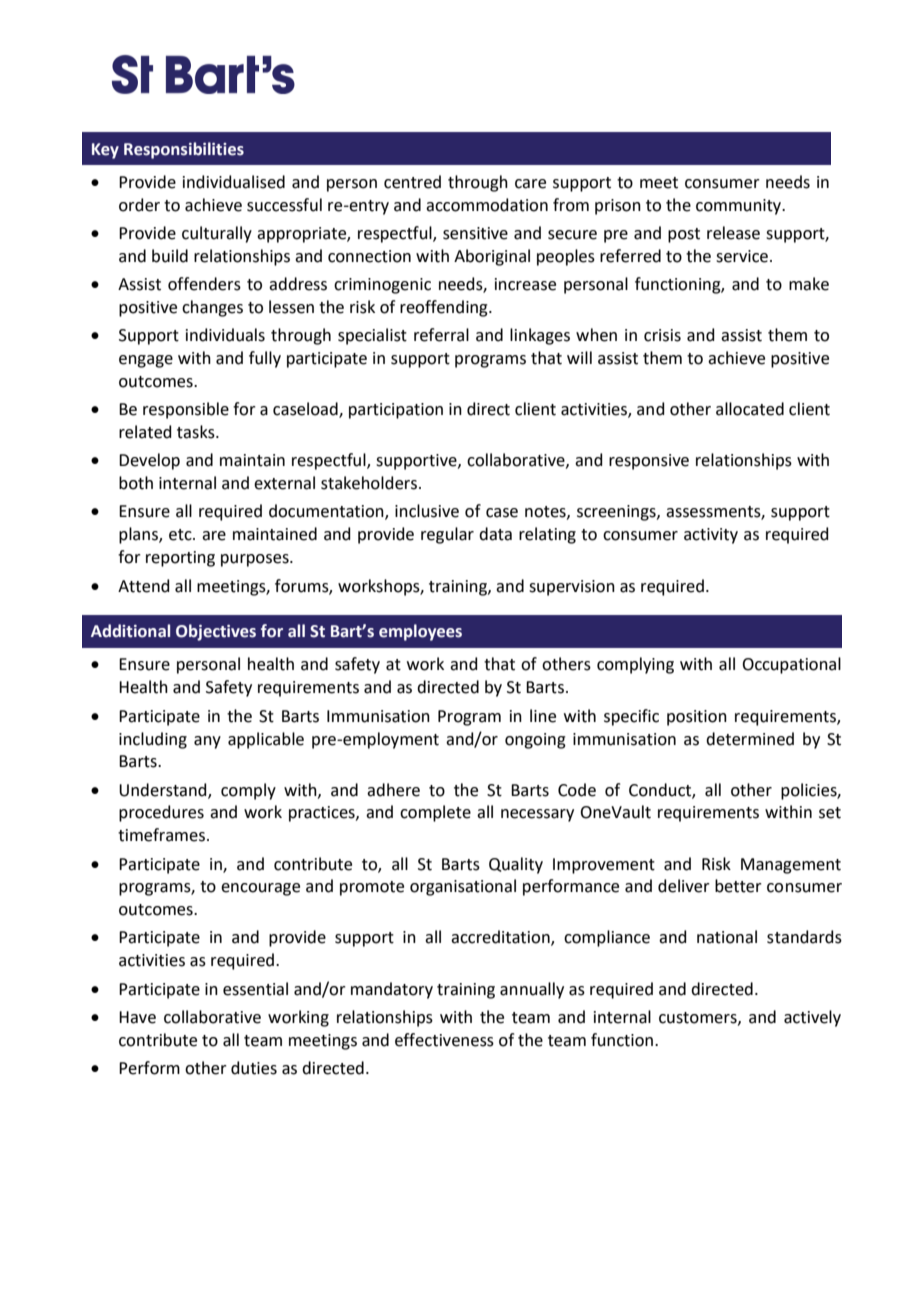 The height and width of the image is (1308, 924). Describe the element at coordinates (740, 207) in the image. I see `community` at that location.
